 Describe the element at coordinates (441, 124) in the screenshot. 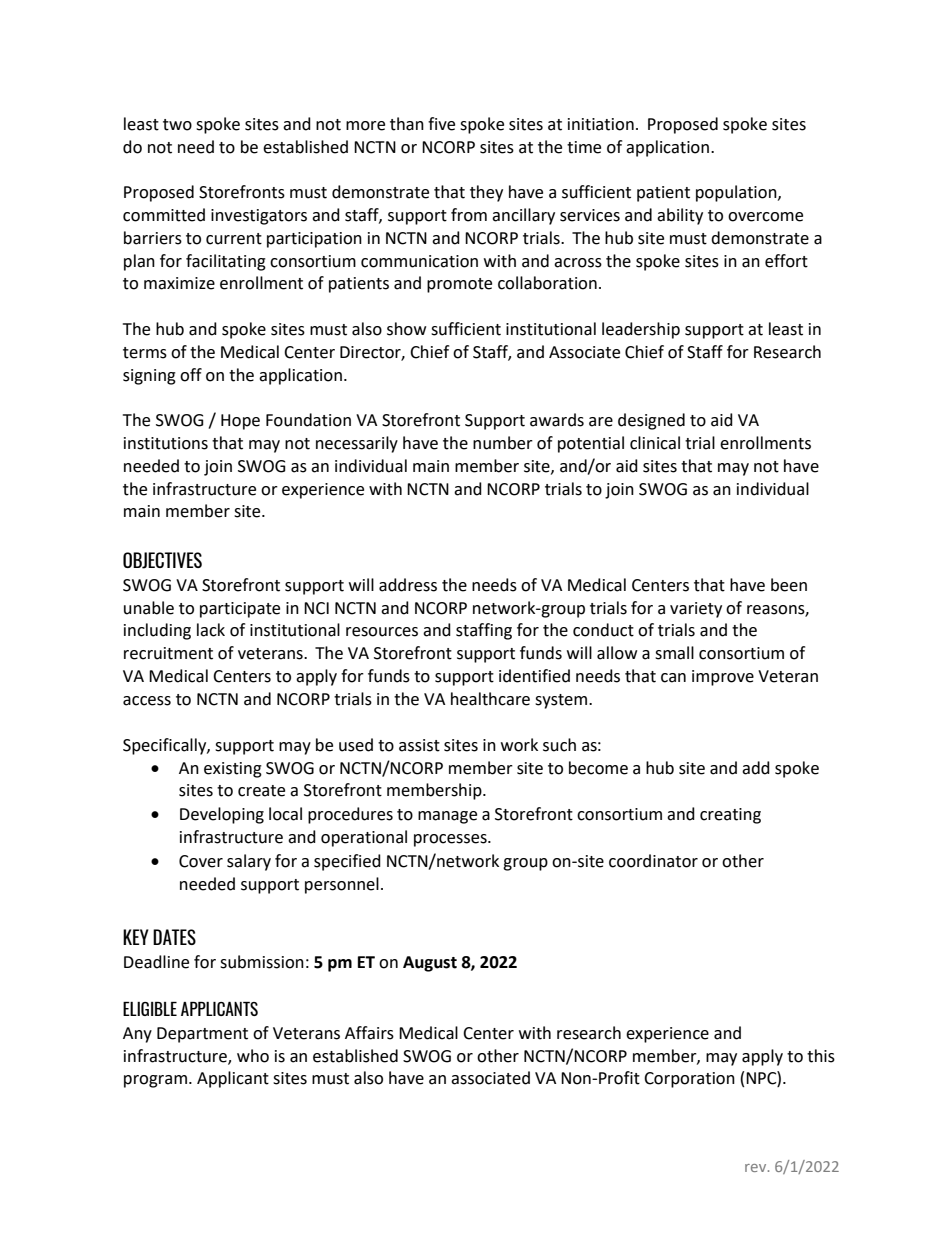

I see `five` at that location.
